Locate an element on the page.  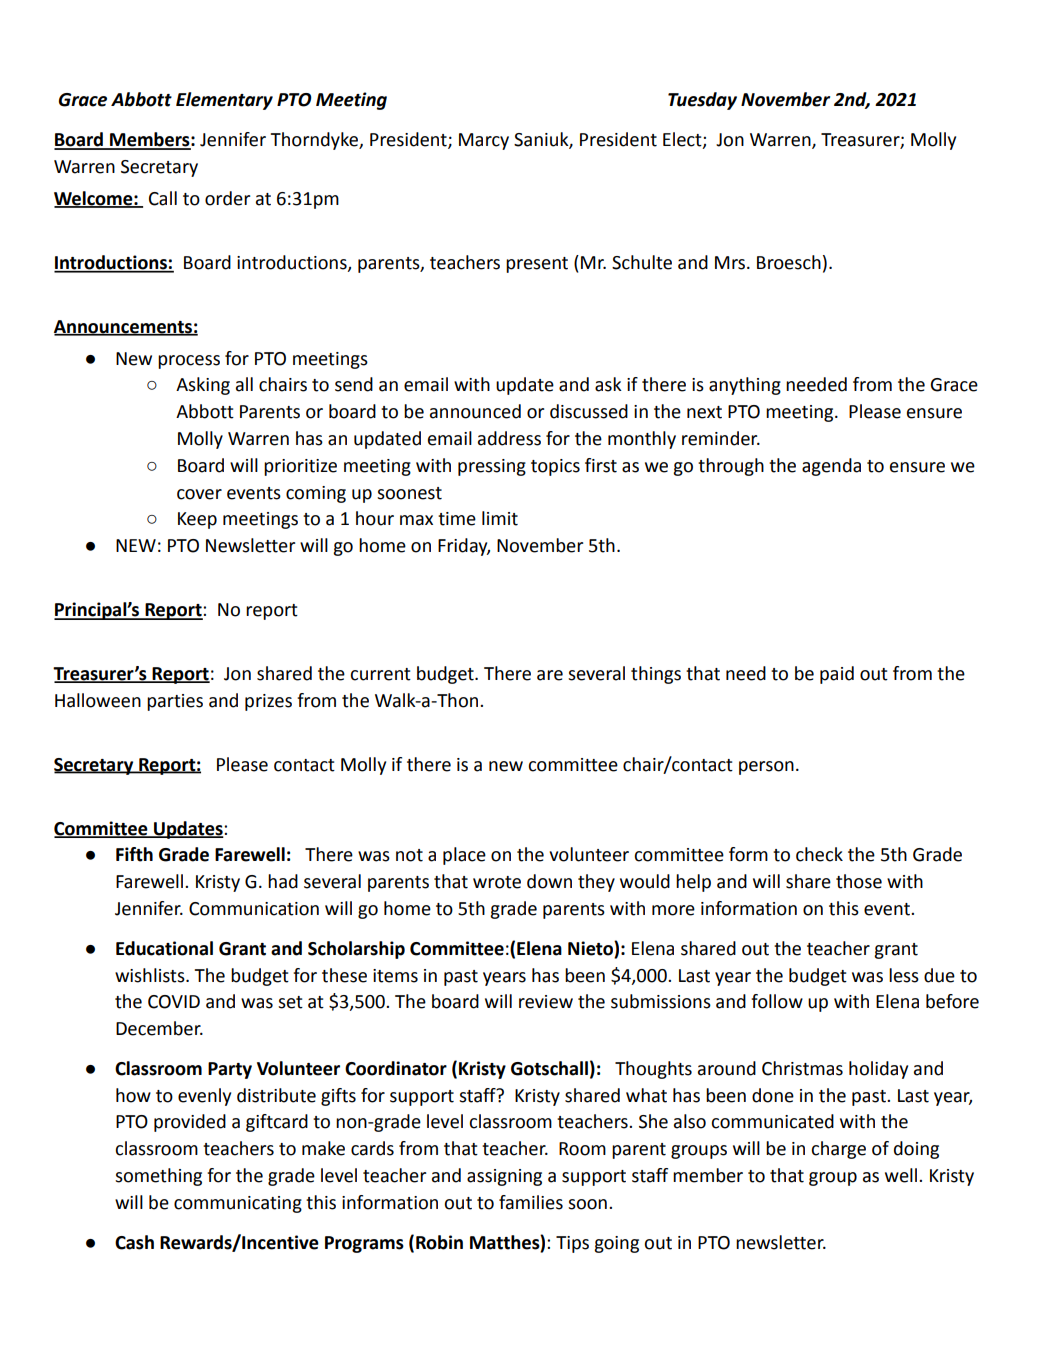
charge is located at coordinates (838, 1150).
